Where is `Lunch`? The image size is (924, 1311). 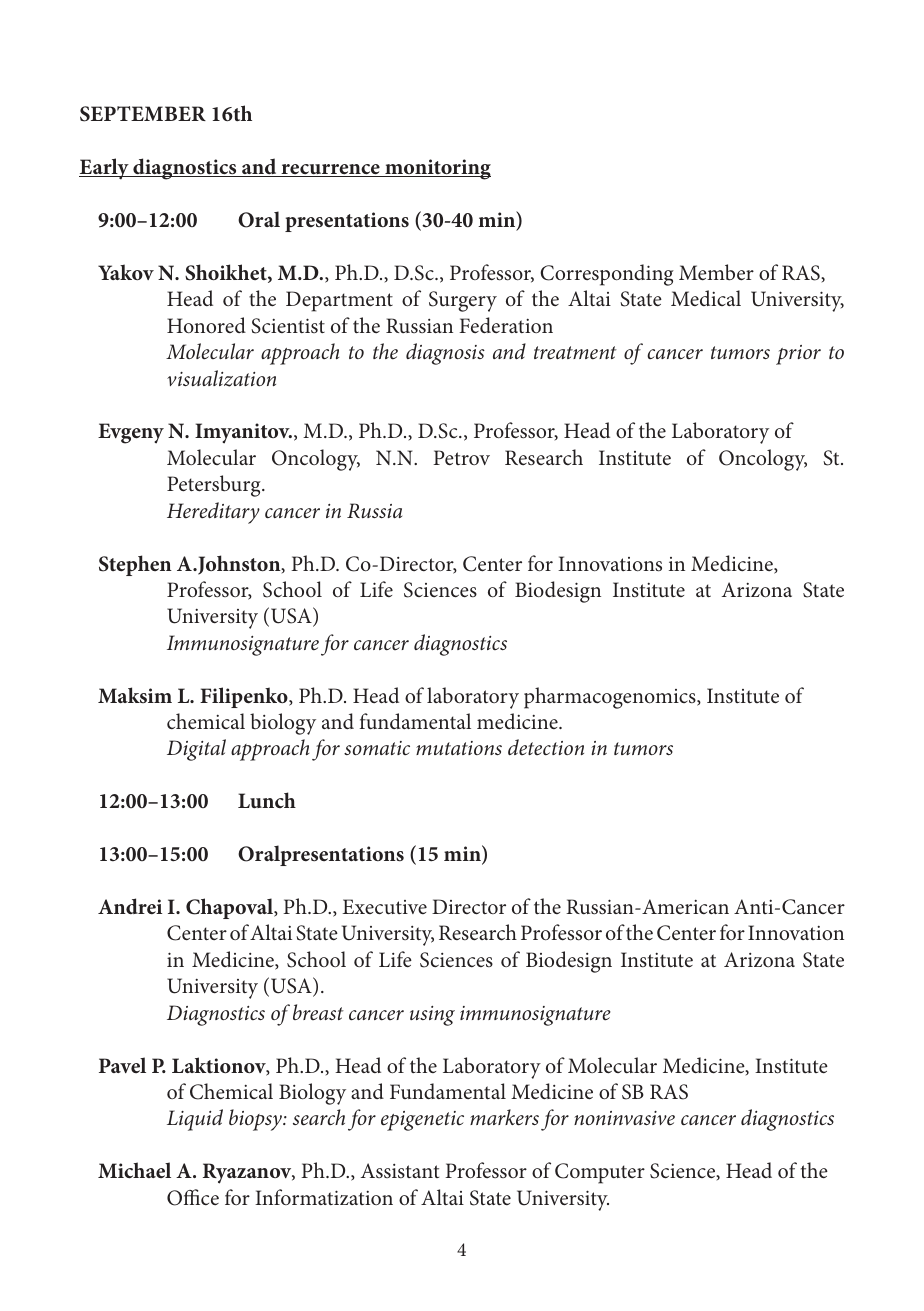 Lunch is located at coordinates (267, 800).
